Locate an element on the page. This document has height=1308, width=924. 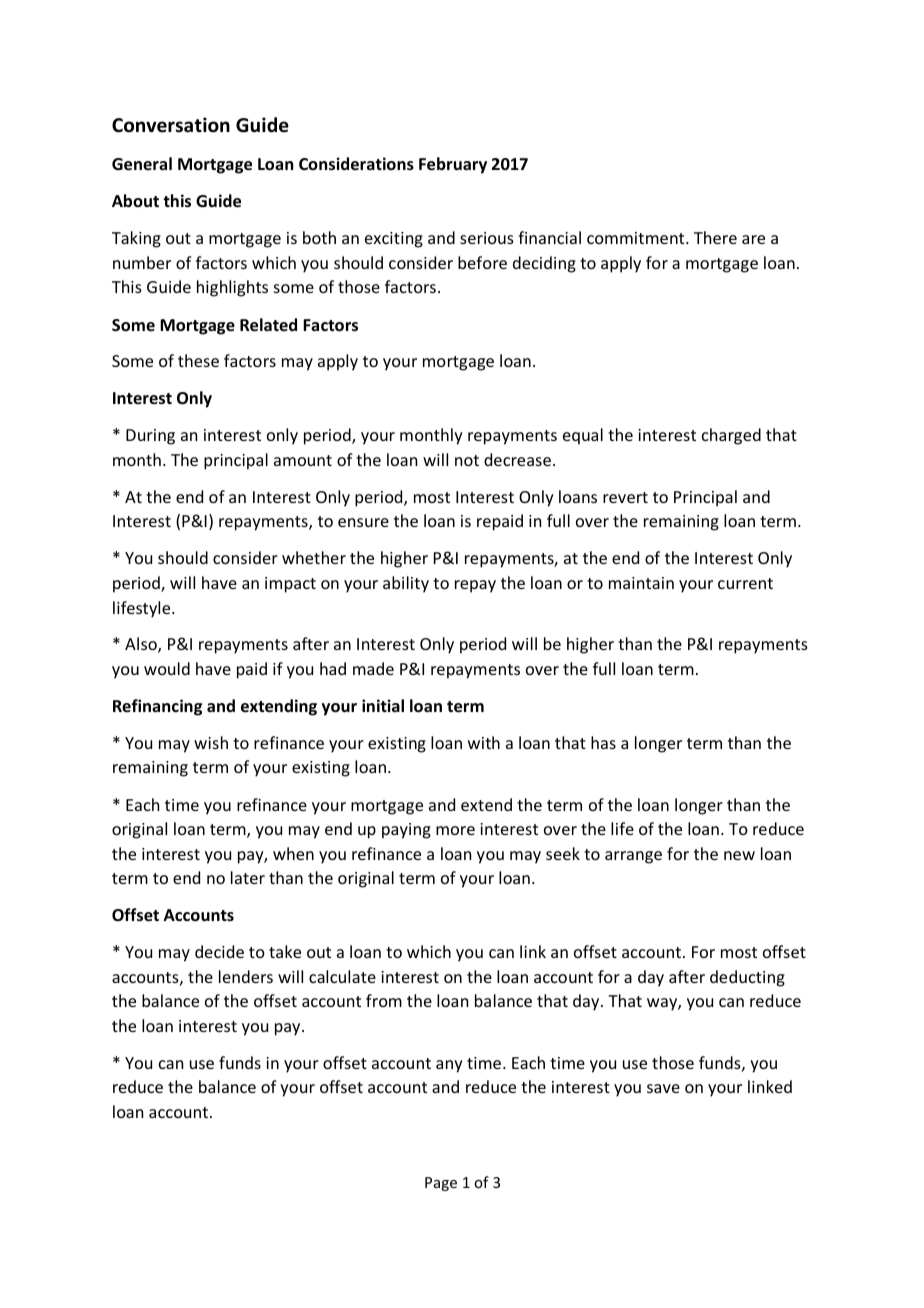
There is located at coordinates (715, 237).
